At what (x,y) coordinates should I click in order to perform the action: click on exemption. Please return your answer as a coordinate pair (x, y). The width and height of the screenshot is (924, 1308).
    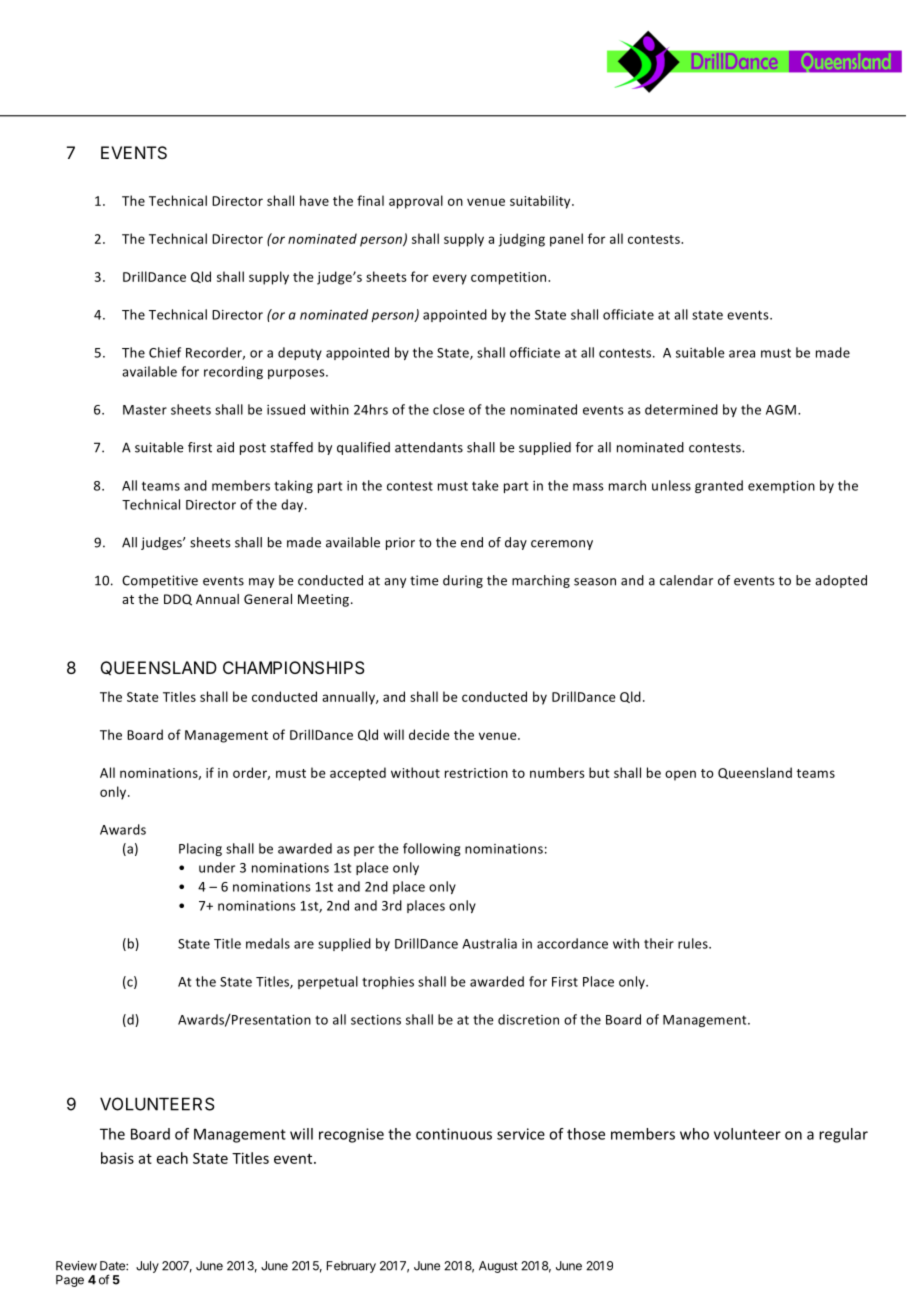
    Looking at the image, I should click on (781, 487).
